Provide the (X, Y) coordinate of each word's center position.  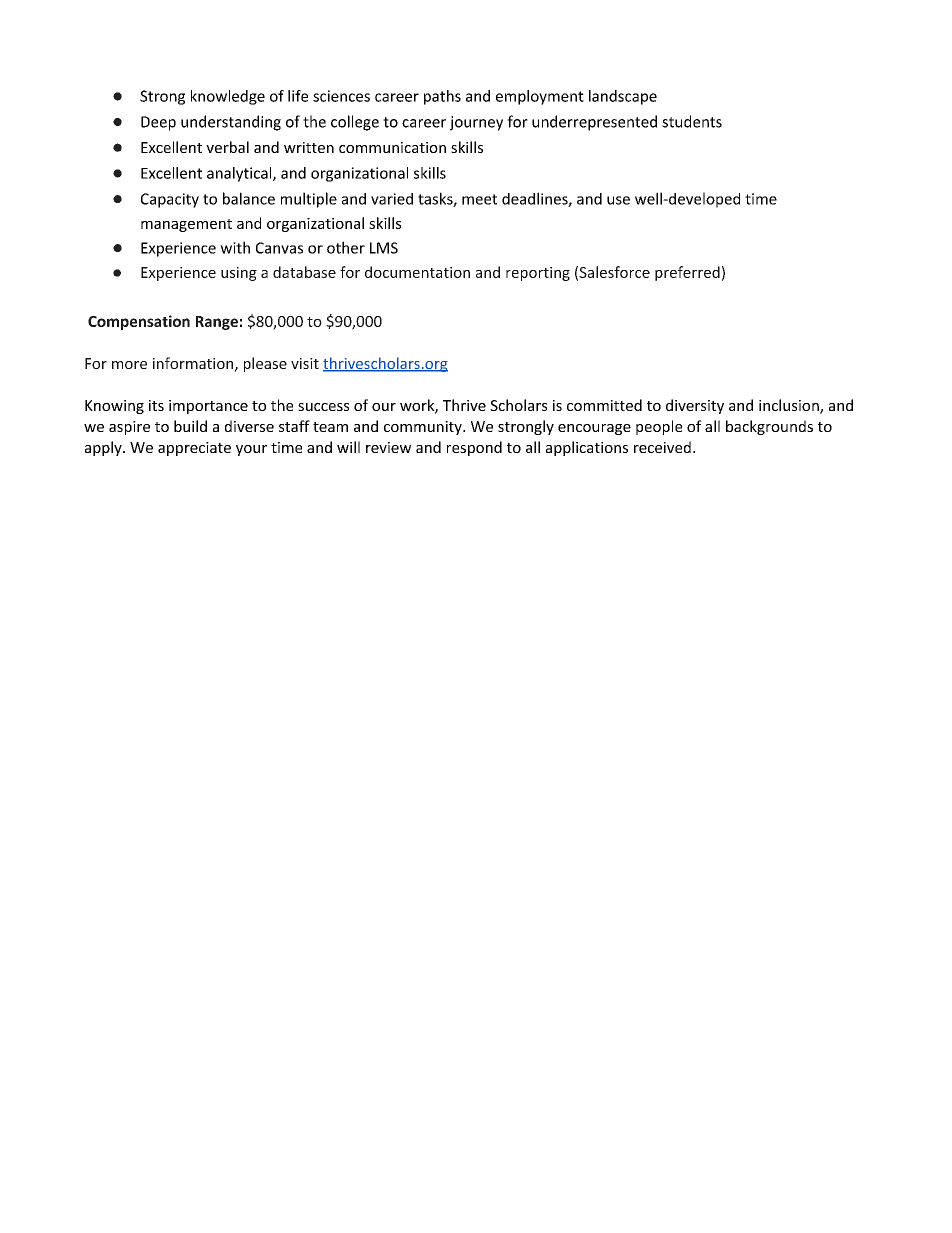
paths (442, 97)
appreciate (194, 449)
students (692, 121)
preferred (687, 273)
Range (217, 323)
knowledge (228, 97)
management (186, 225)
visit (305, 363)
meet (479, 199)
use (618, 200)
